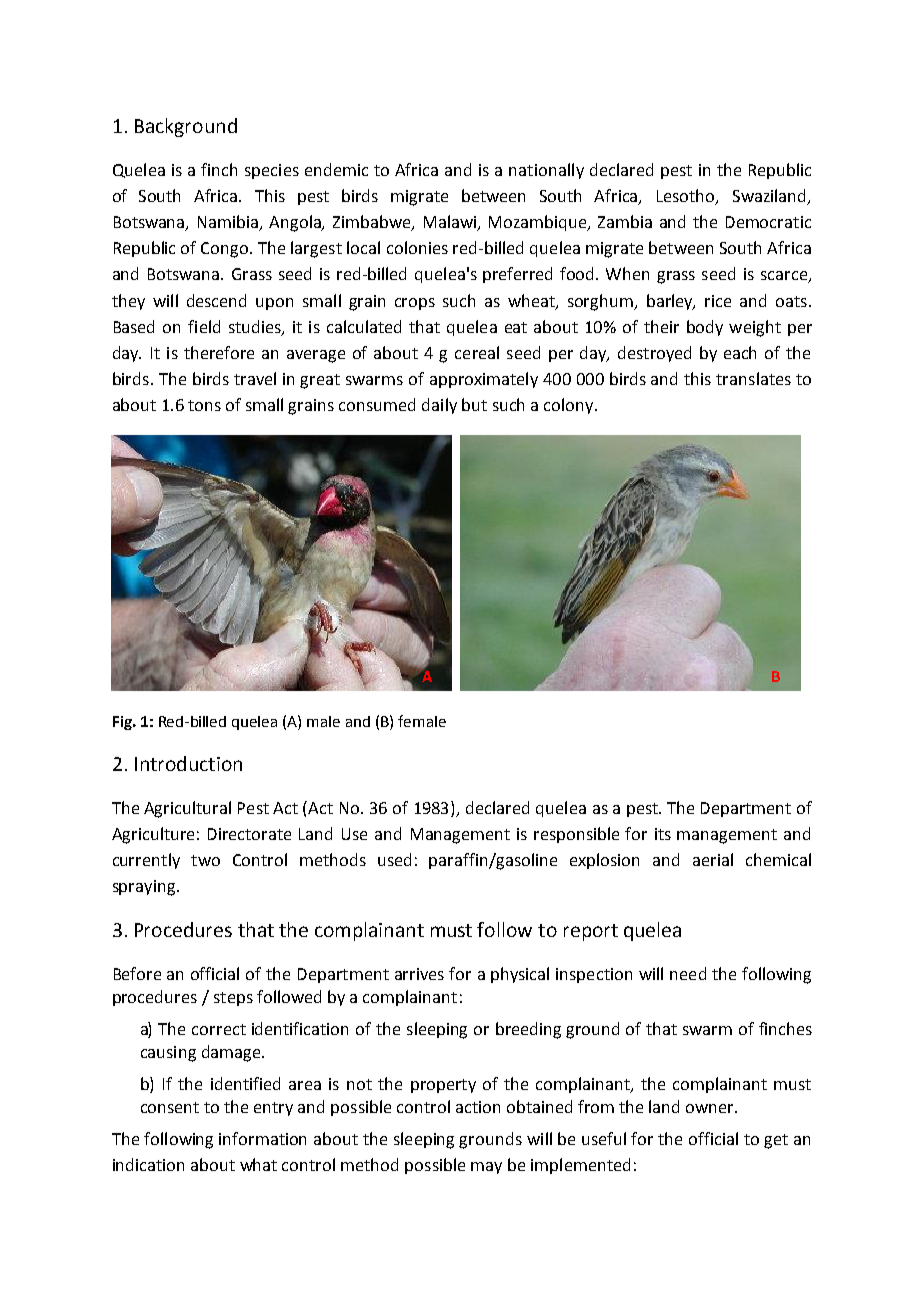  I want to click on translates, so click(753, 378).
